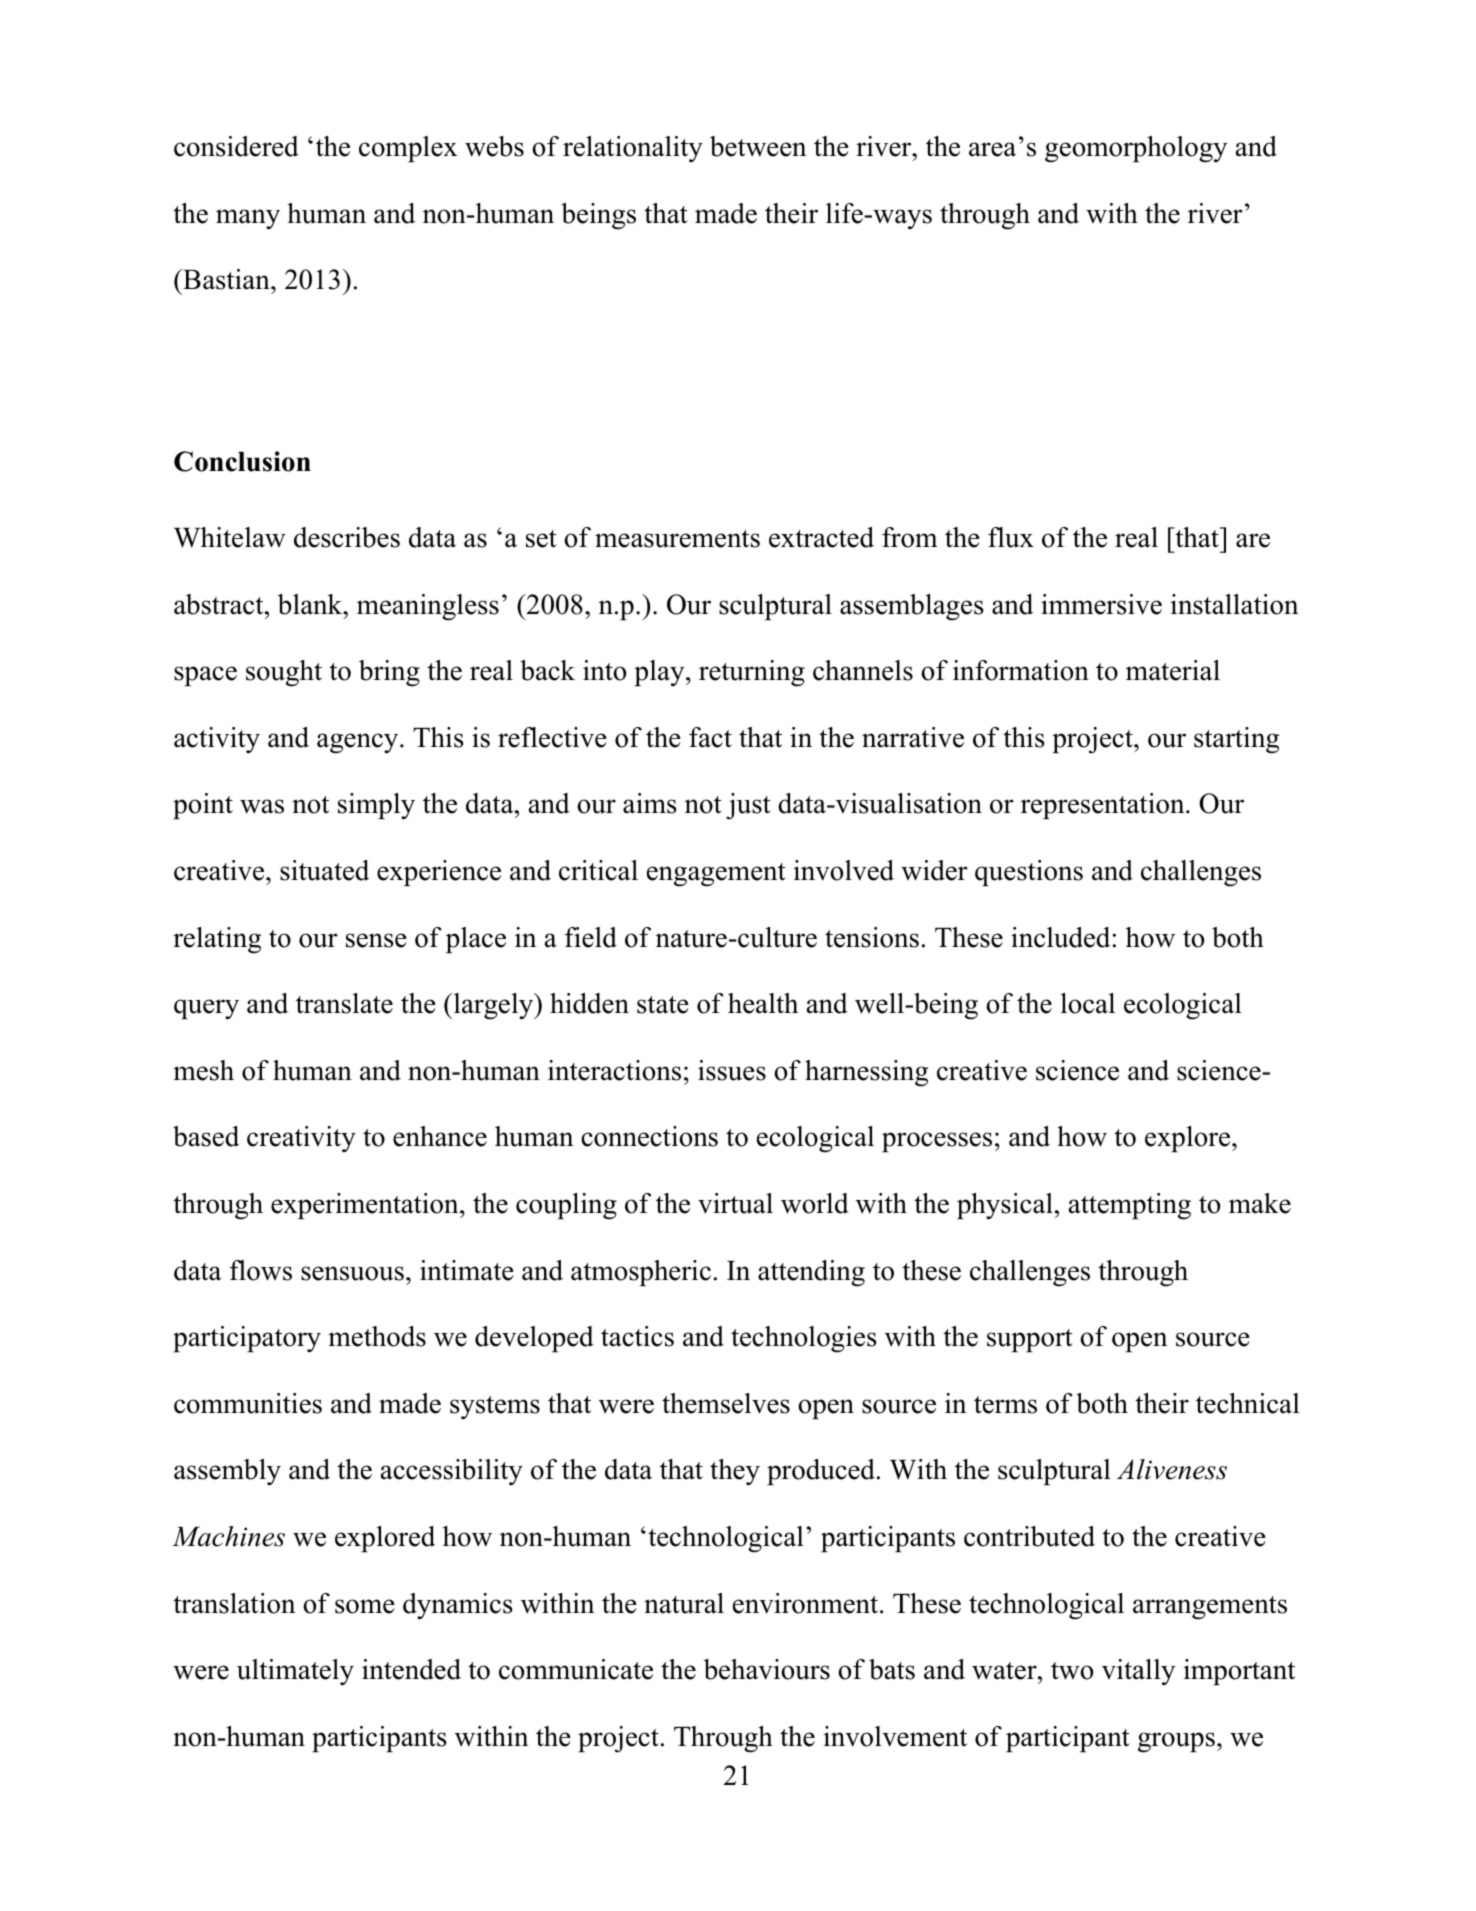 The image size is (1476, 1911). I want to click on support, so click(1030, 1340).
